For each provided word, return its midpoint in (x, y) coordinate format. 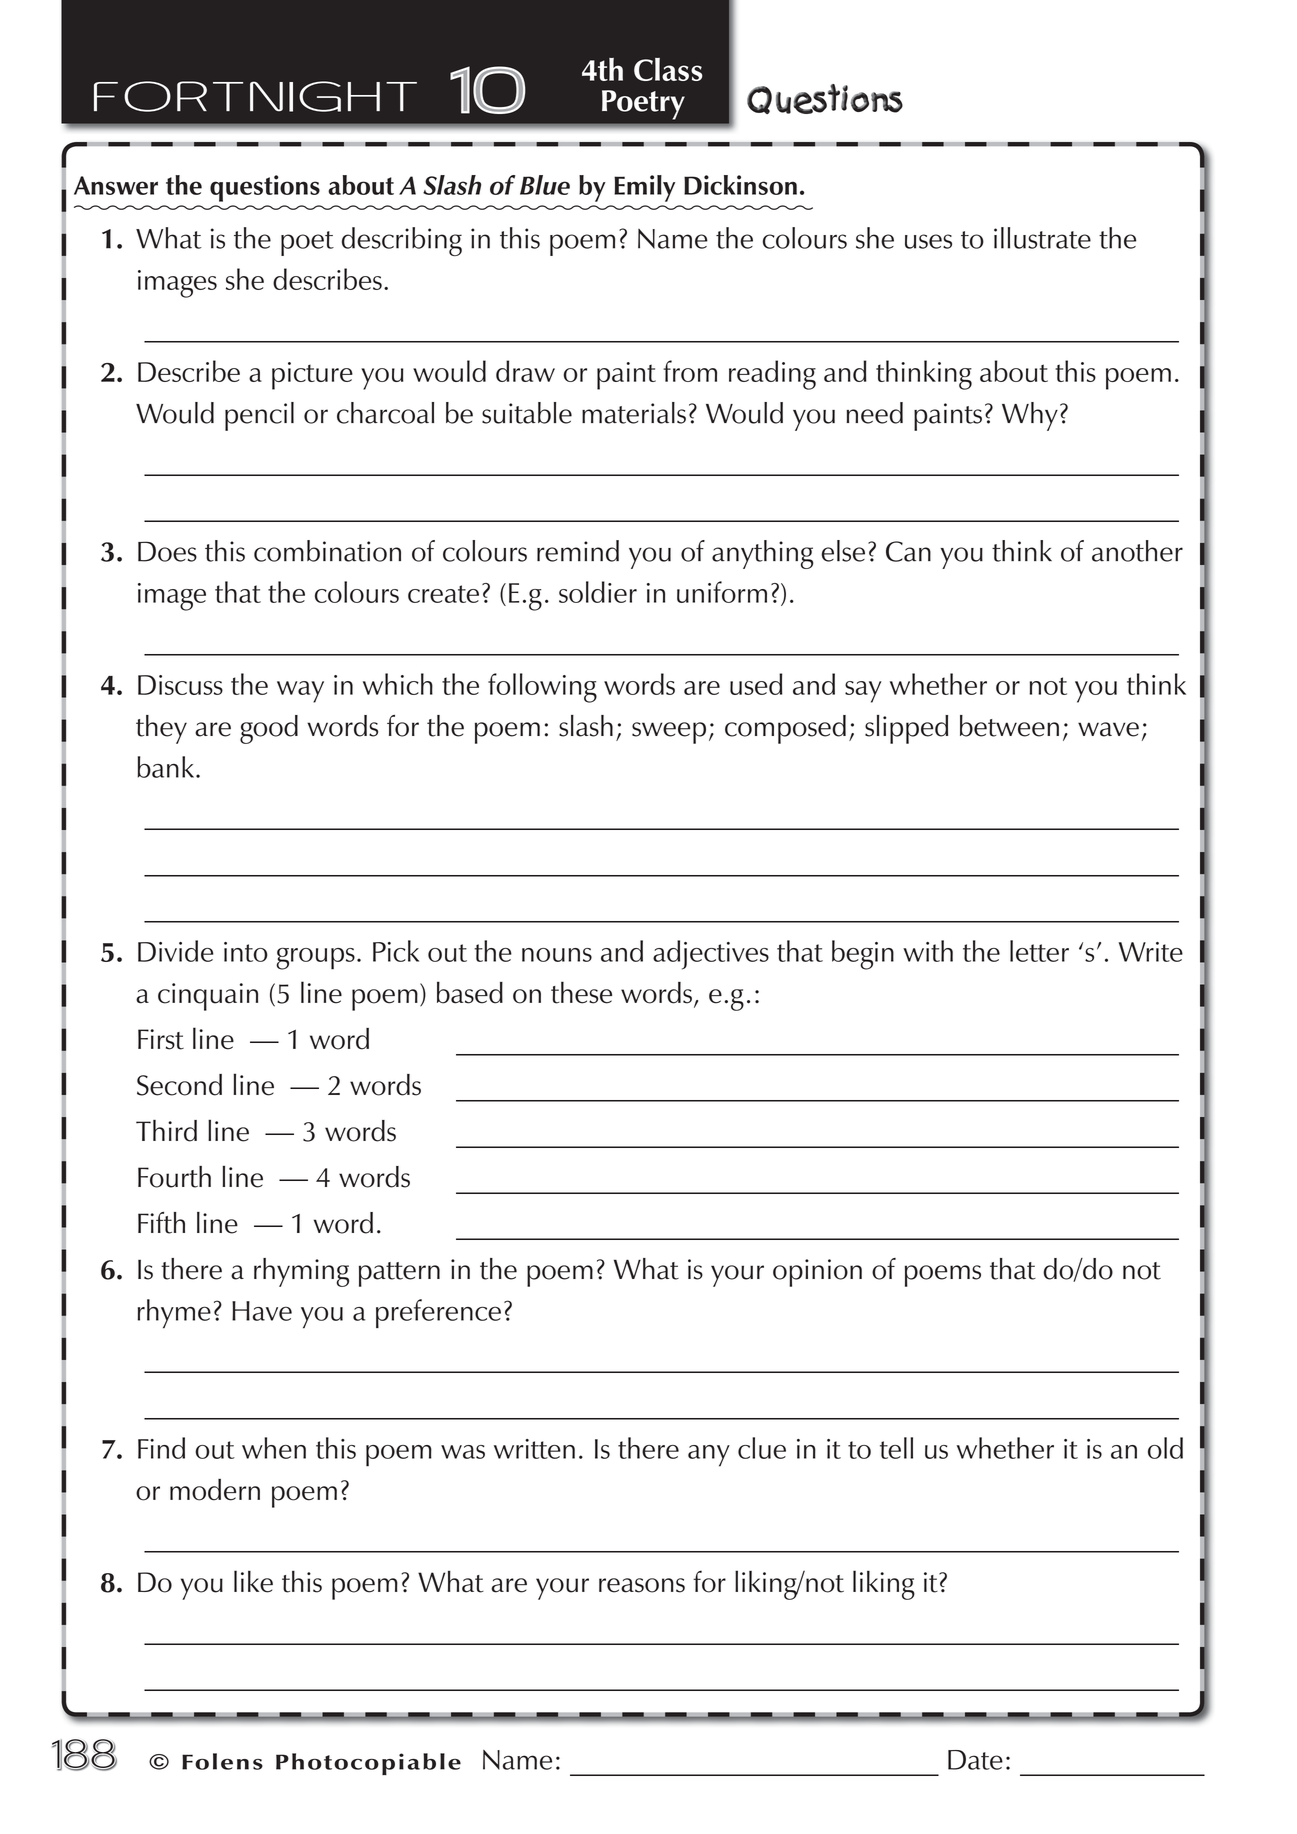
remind (578, 551)
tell (896, 1448)
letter (1039, 951)
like (253, 1581)
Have (262, 1311)
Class (668, 69)
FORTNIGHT (255, 96)
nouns (557, 955)
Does (167, 551)
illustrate (1042, 238)
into (246, 952)
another (1137, 551)
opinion (817, 1273)
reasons (642, 1585)
